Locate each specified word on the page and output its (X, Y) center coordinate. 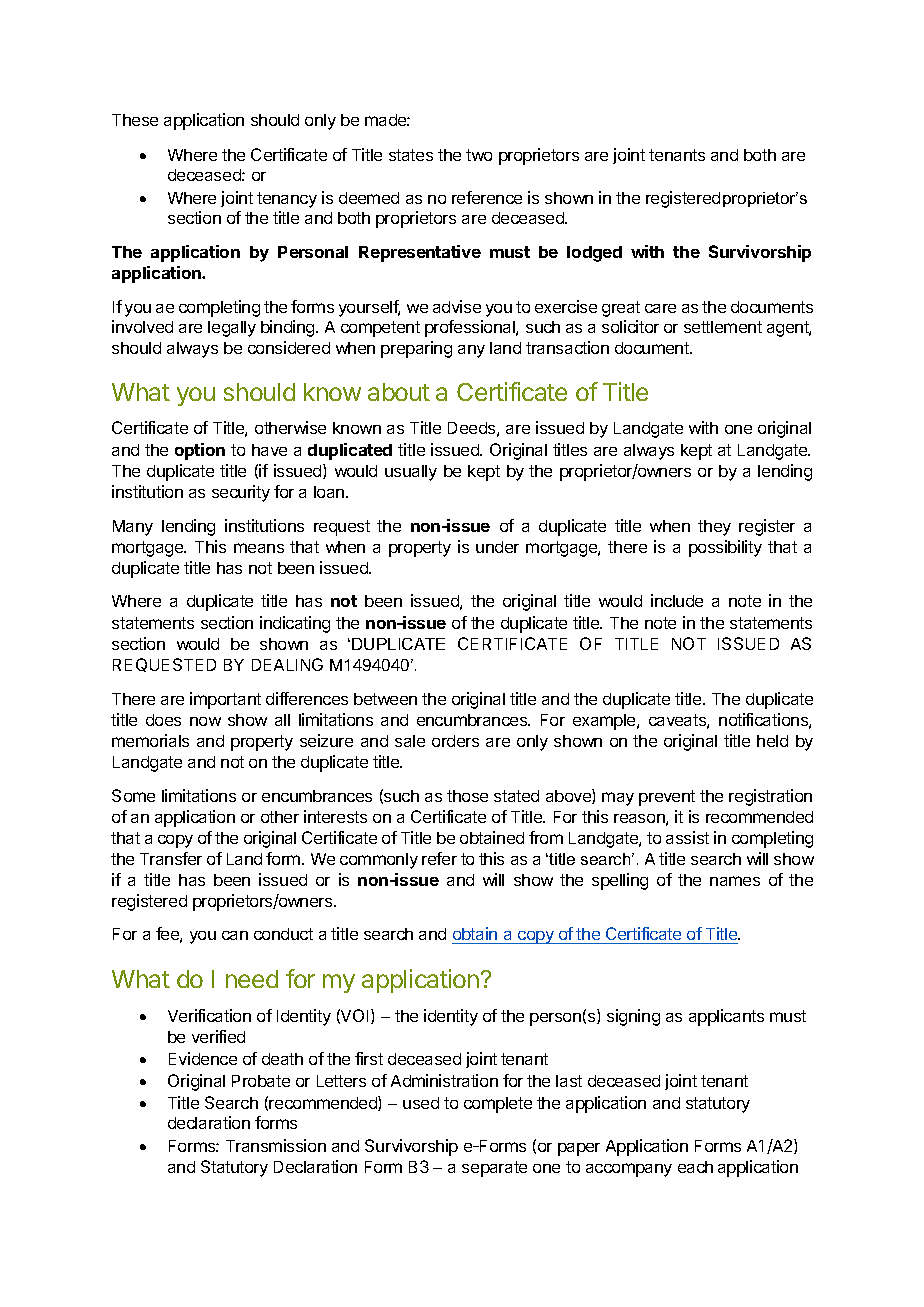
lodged (594, 254)
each (695, 1167)
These (135, 120)
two (479, 155)
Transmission (276, 1145)
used (421, 1103)
